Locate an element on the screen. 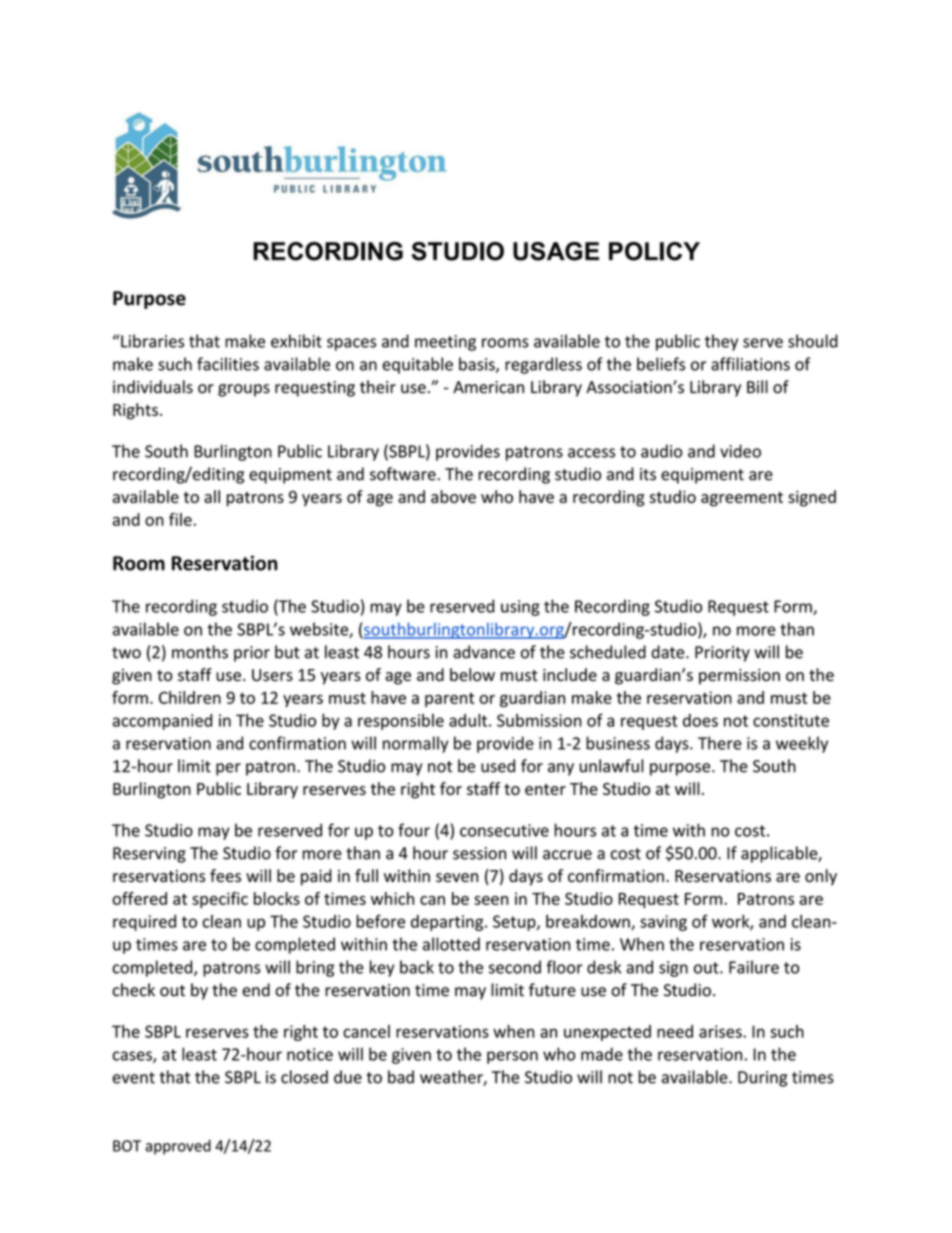  approved is located at coordinates (178, 1147).
